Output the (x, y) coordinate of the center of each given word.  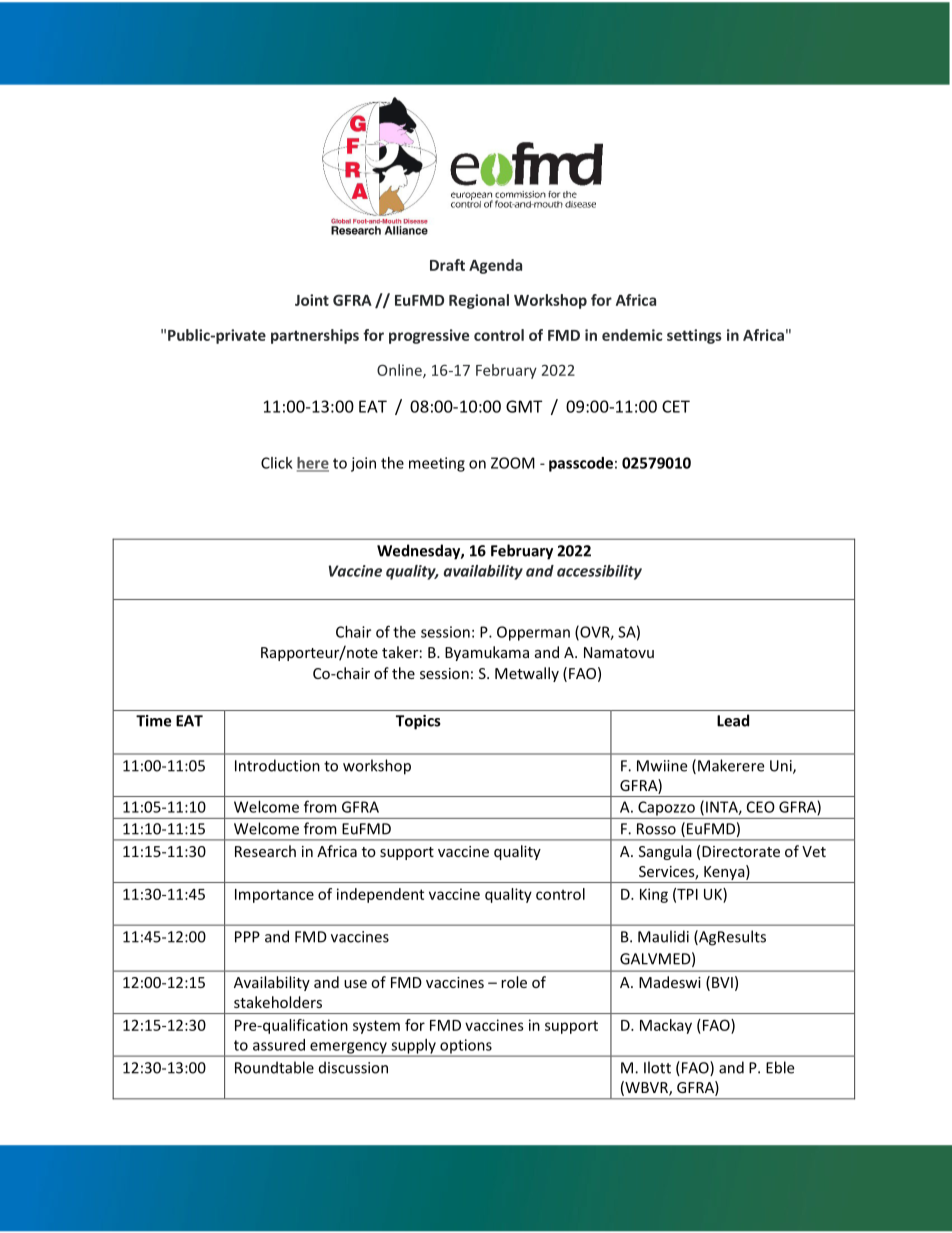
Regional (479, 301)
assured (279, 1045)
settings (694, 336)
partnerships (315, 336)
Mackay (666, 1026)
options (466, 1047)
